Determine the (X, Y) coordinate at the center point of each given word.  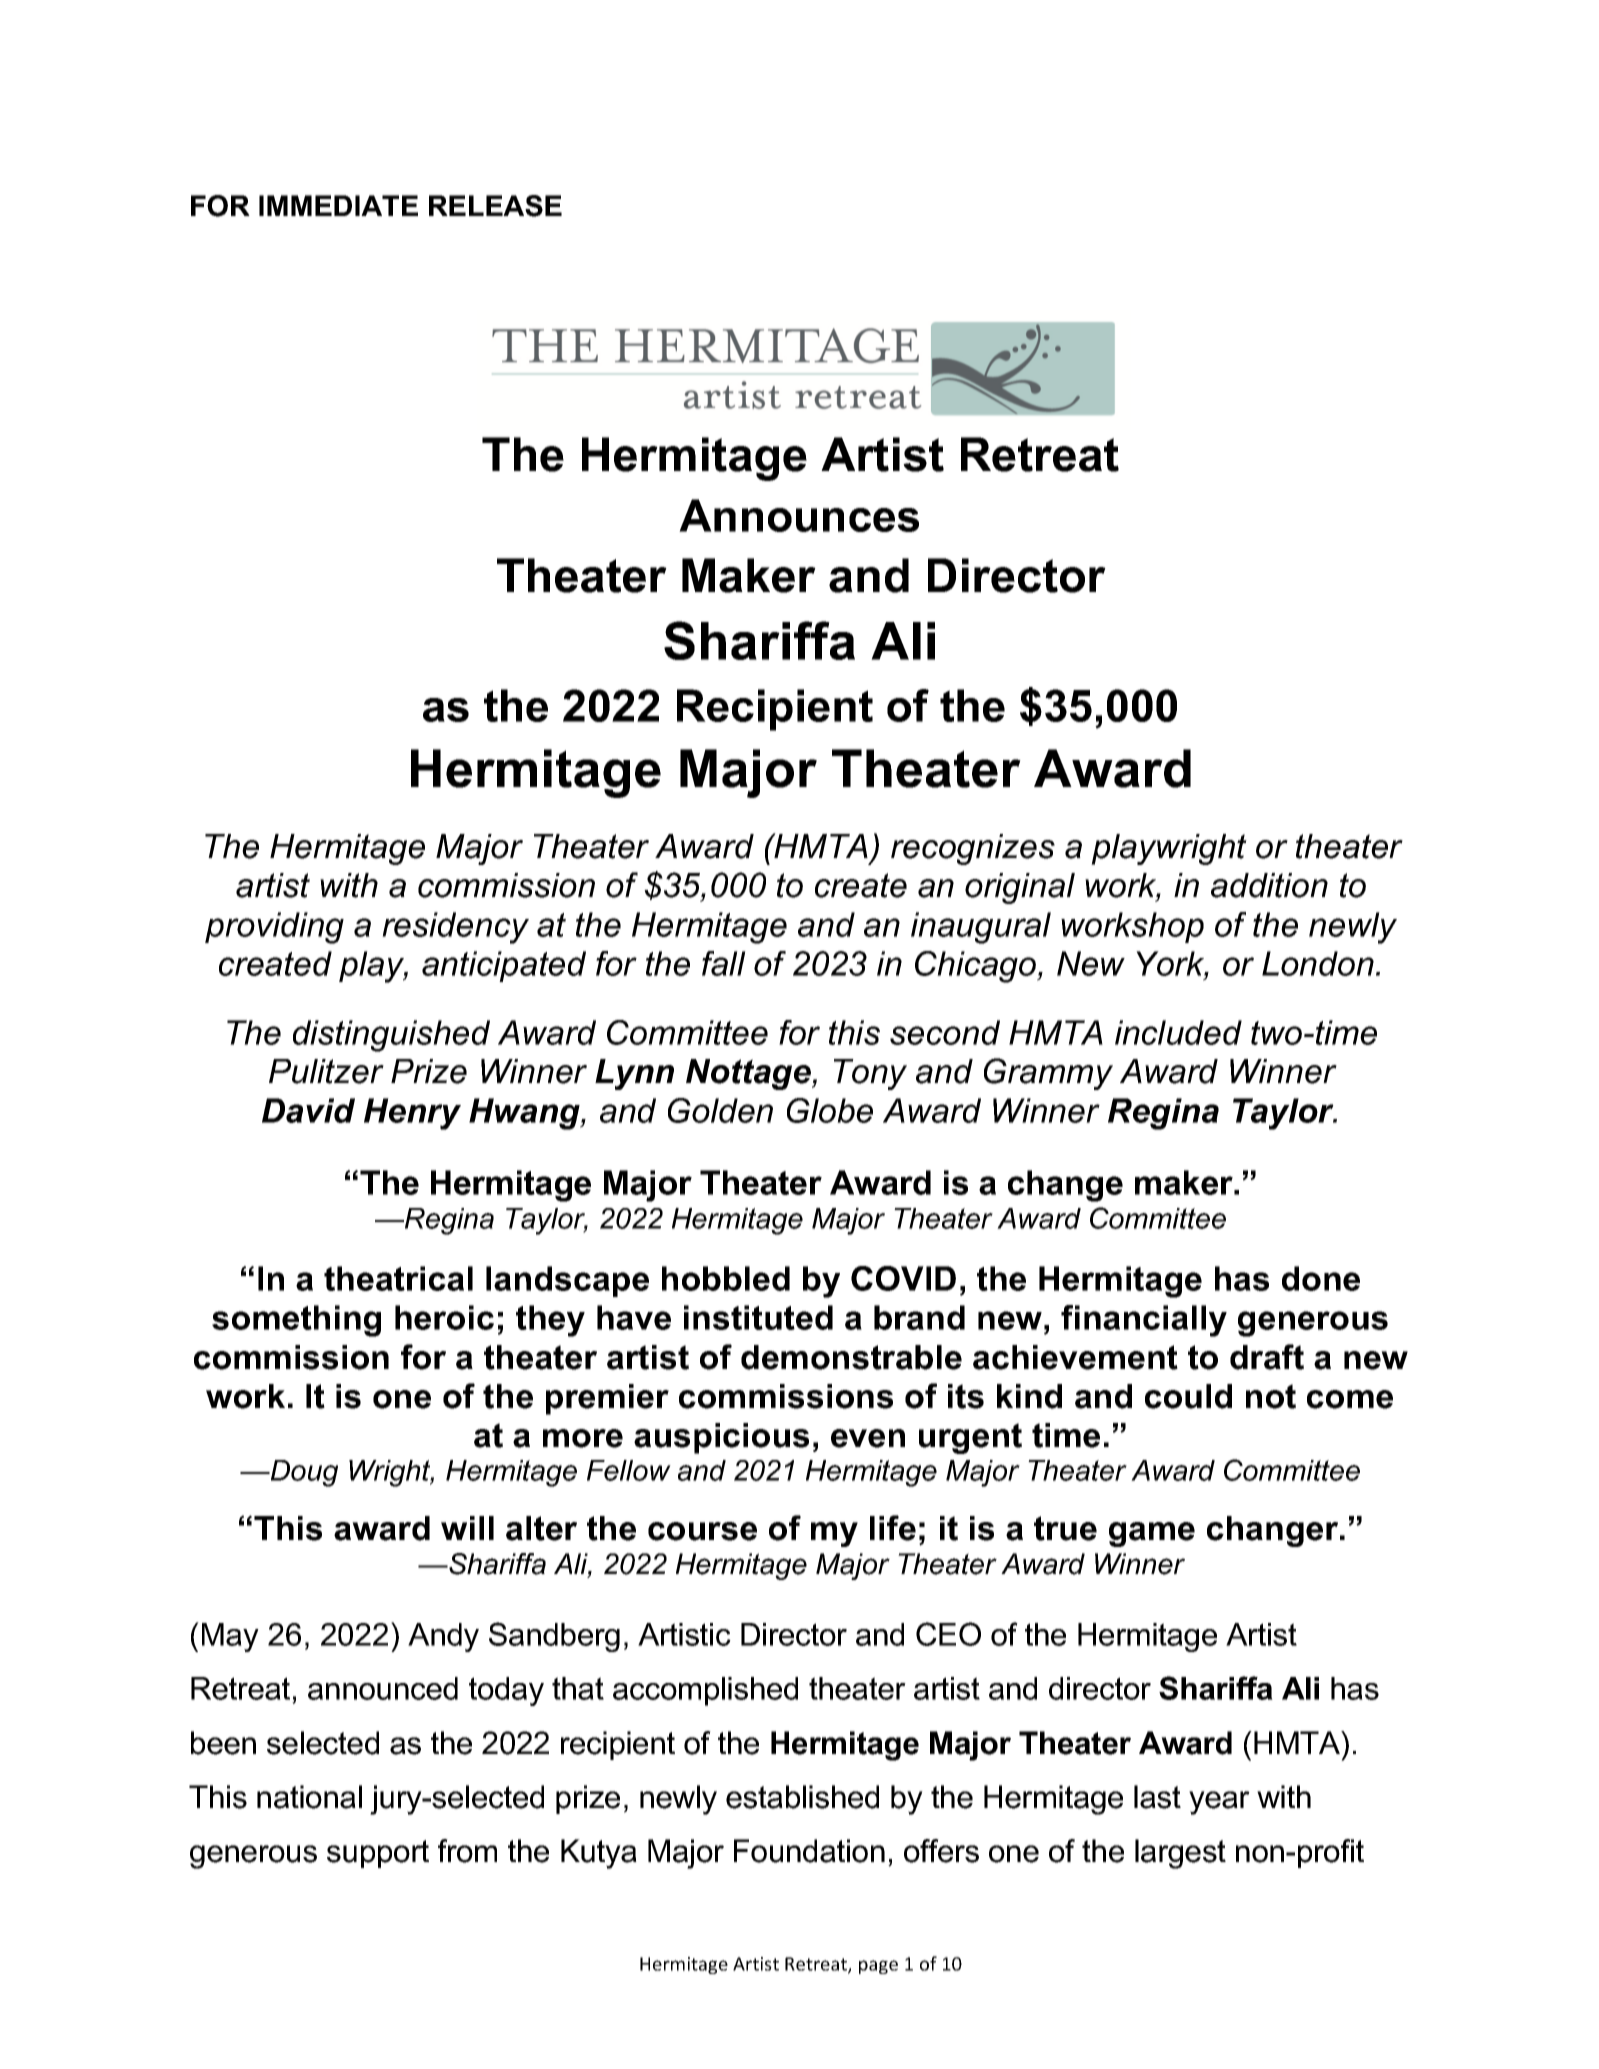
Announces (799, 515)
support (378, 1854)
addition (1269, 885)
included (1178, 1032)
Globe (830, 1110)
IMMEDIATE (338, 205)
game (1152, 1534)
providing (274, 928)
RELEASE (495, 206)
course (702, 1531)
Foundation (809, 1851)
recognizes (973, 849)
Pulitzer (326, 1071)
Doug (303, 1473)
